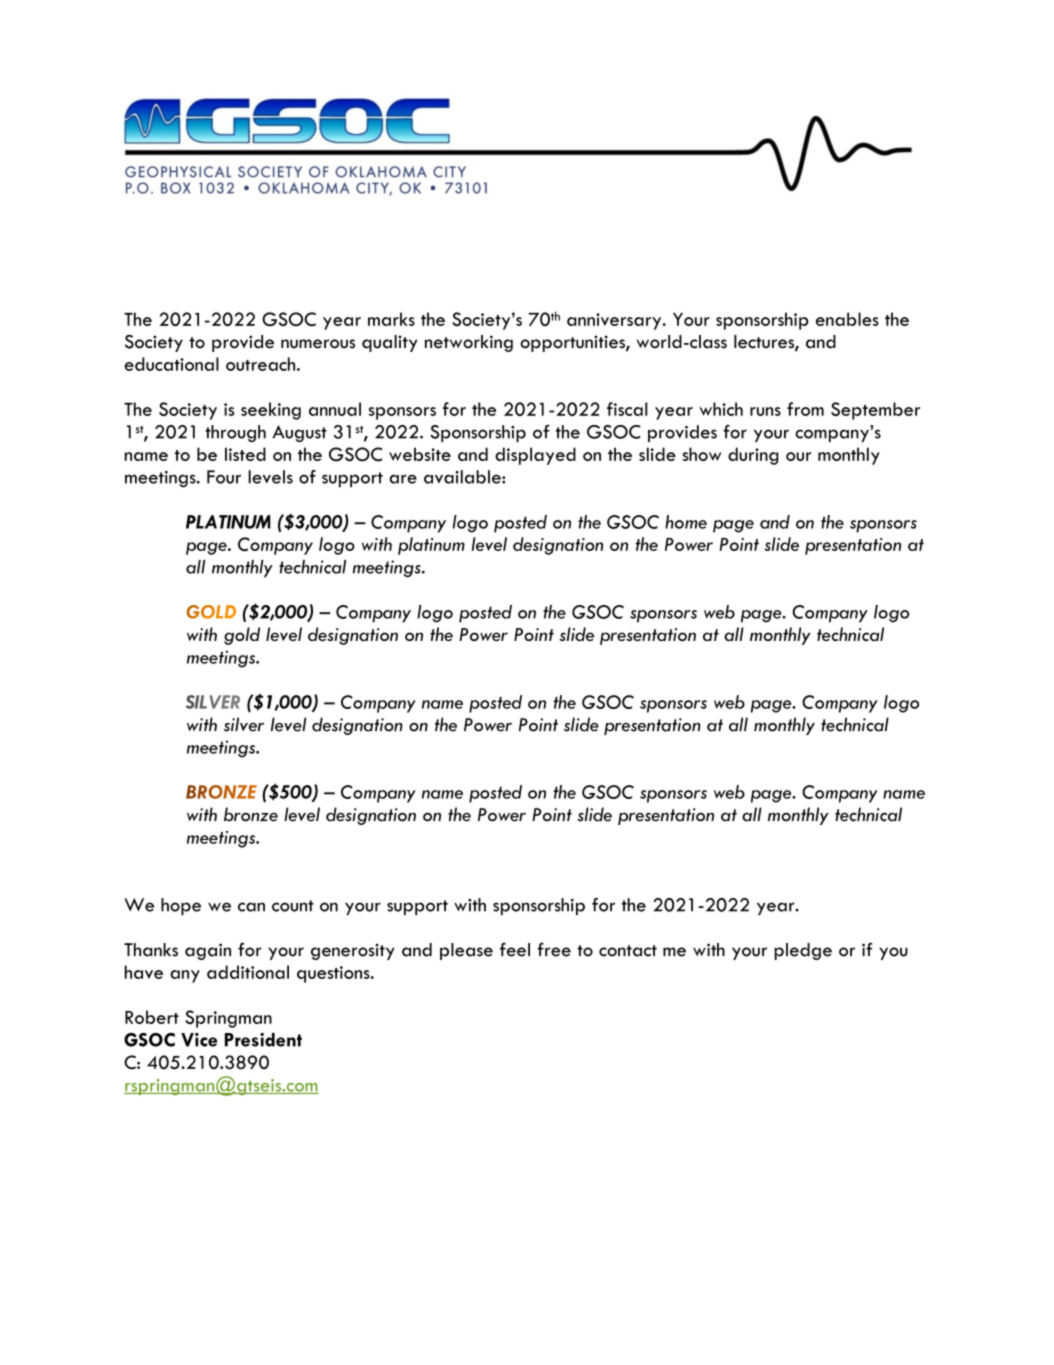 Image resolution: width=1054 pixels, height=1365 pixels. Describe the element at coordinates (244, 724) in the page. I see `silver` at that location.
